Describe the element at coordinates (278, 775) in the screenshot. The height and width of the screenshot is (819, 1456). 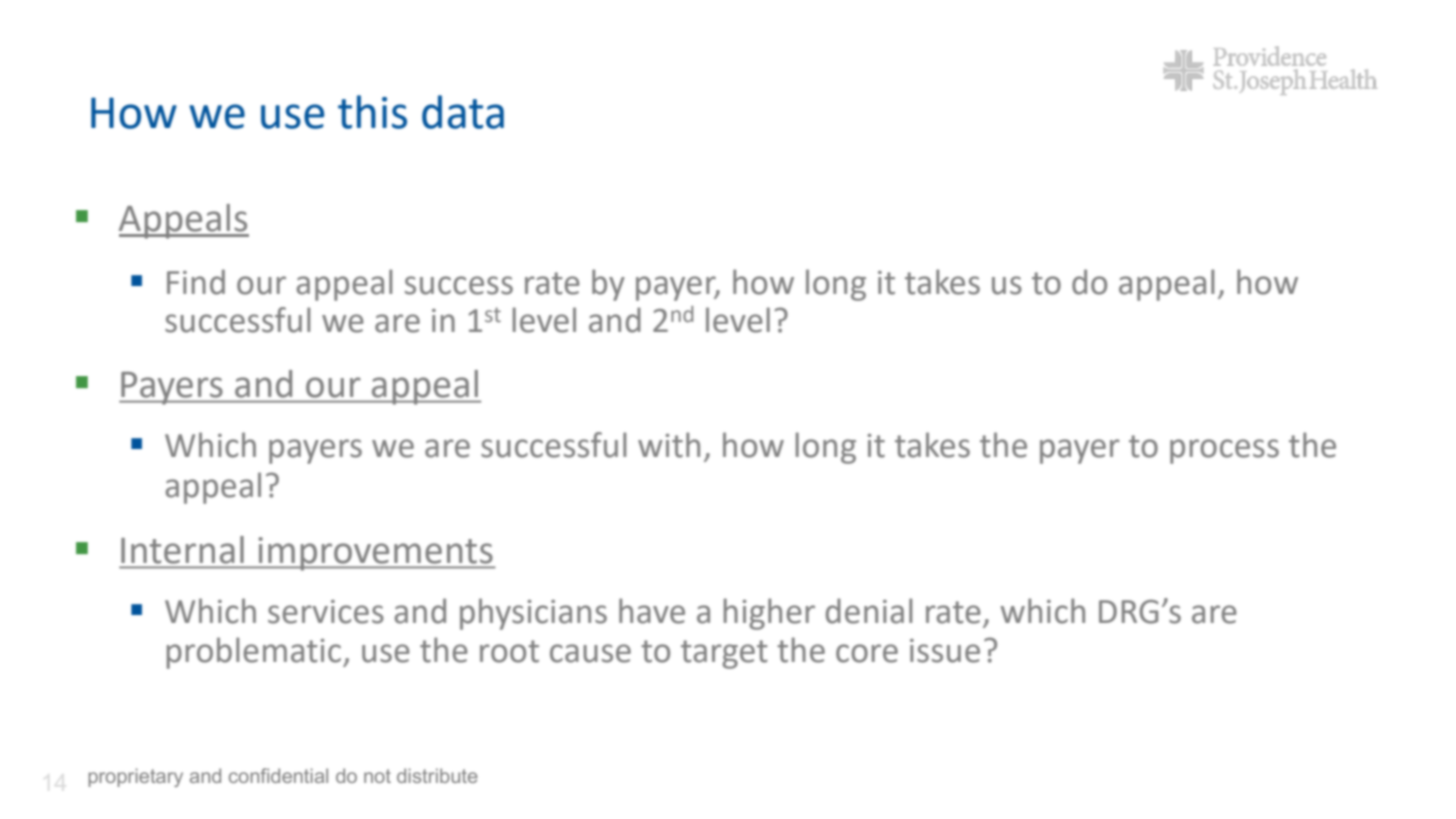
I see `confidential` at that location.
